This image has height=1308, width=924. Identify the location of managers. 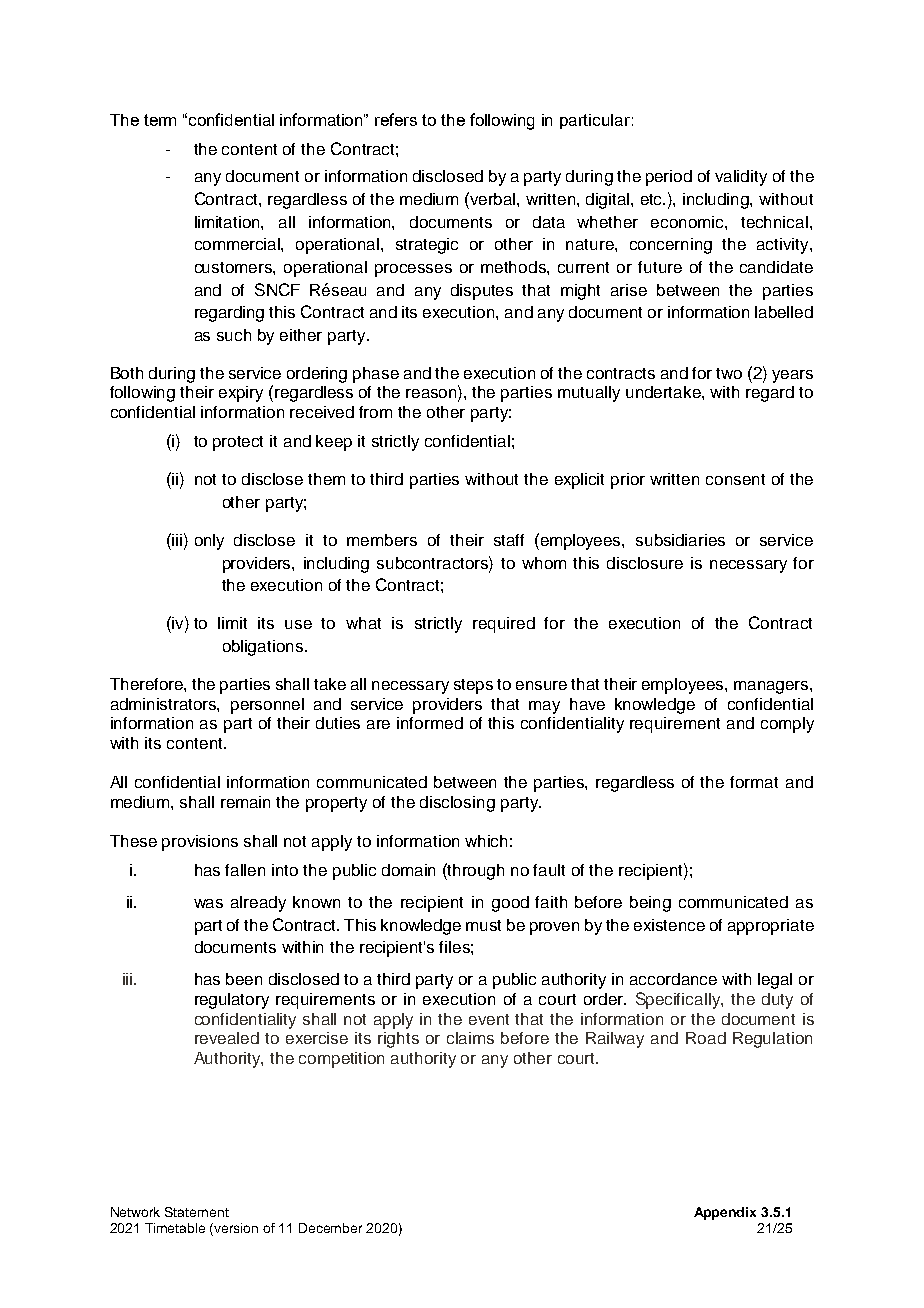
(772, 687).
